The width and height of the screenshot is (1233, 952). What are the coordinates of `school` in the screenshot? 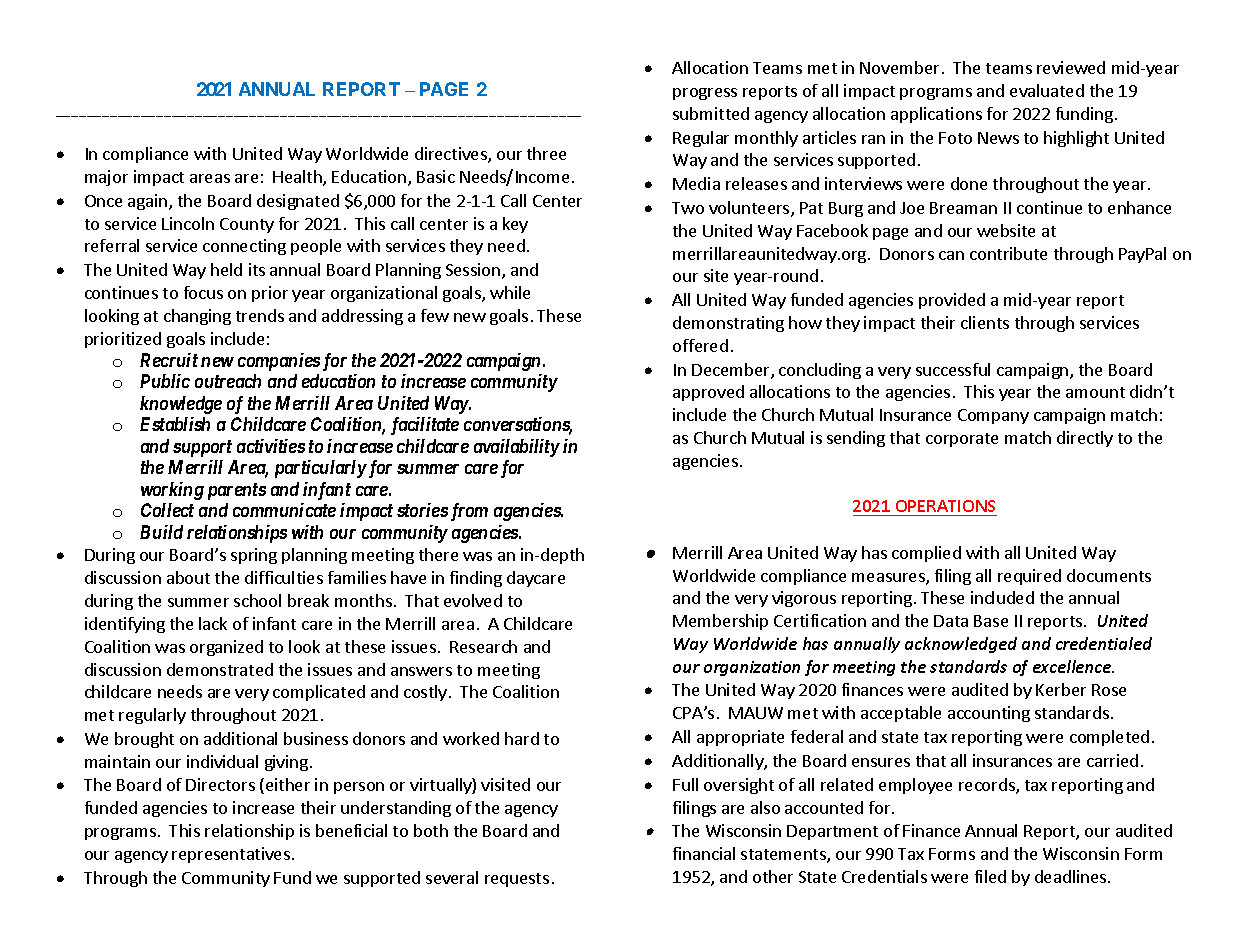 It's located at (257, 600).
